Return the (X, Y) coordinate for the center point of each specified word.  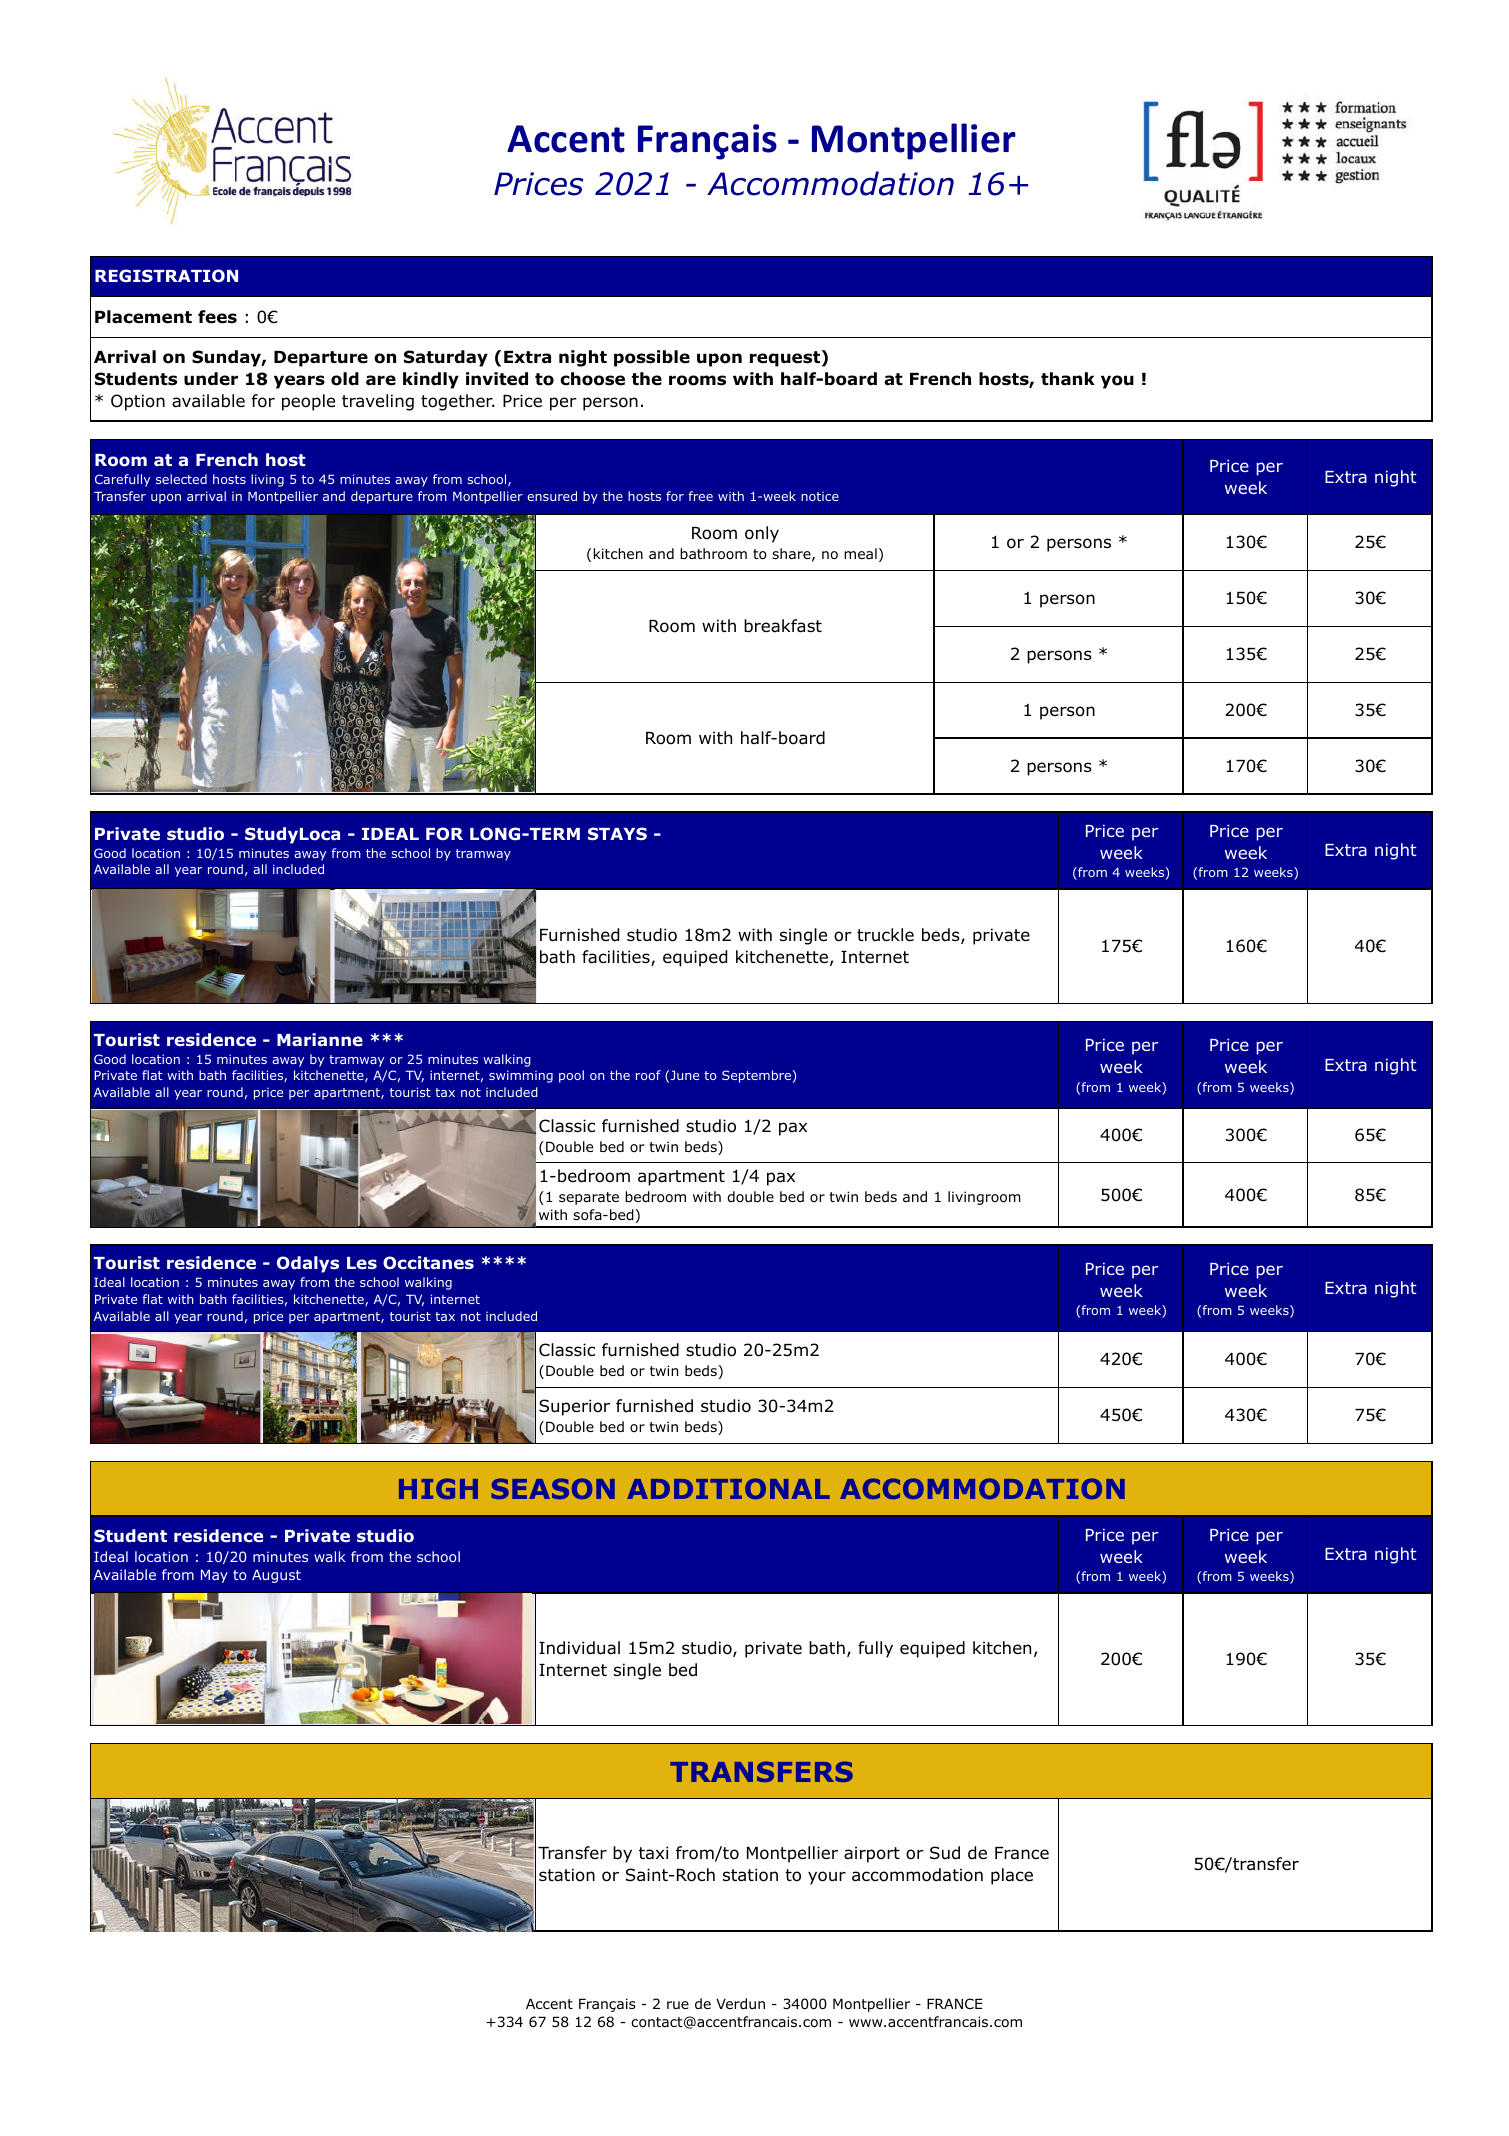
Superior (574, 1407)
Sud (945, 1853)
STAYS (617, 833)
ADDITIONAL (728, 1488)
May (214, 1576)
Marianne (320, 1039)
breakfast (783, 626)
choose (592, 379)
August (276, 1576)
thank (1068, 379)
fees (217, 317)
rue (678, 2005)
